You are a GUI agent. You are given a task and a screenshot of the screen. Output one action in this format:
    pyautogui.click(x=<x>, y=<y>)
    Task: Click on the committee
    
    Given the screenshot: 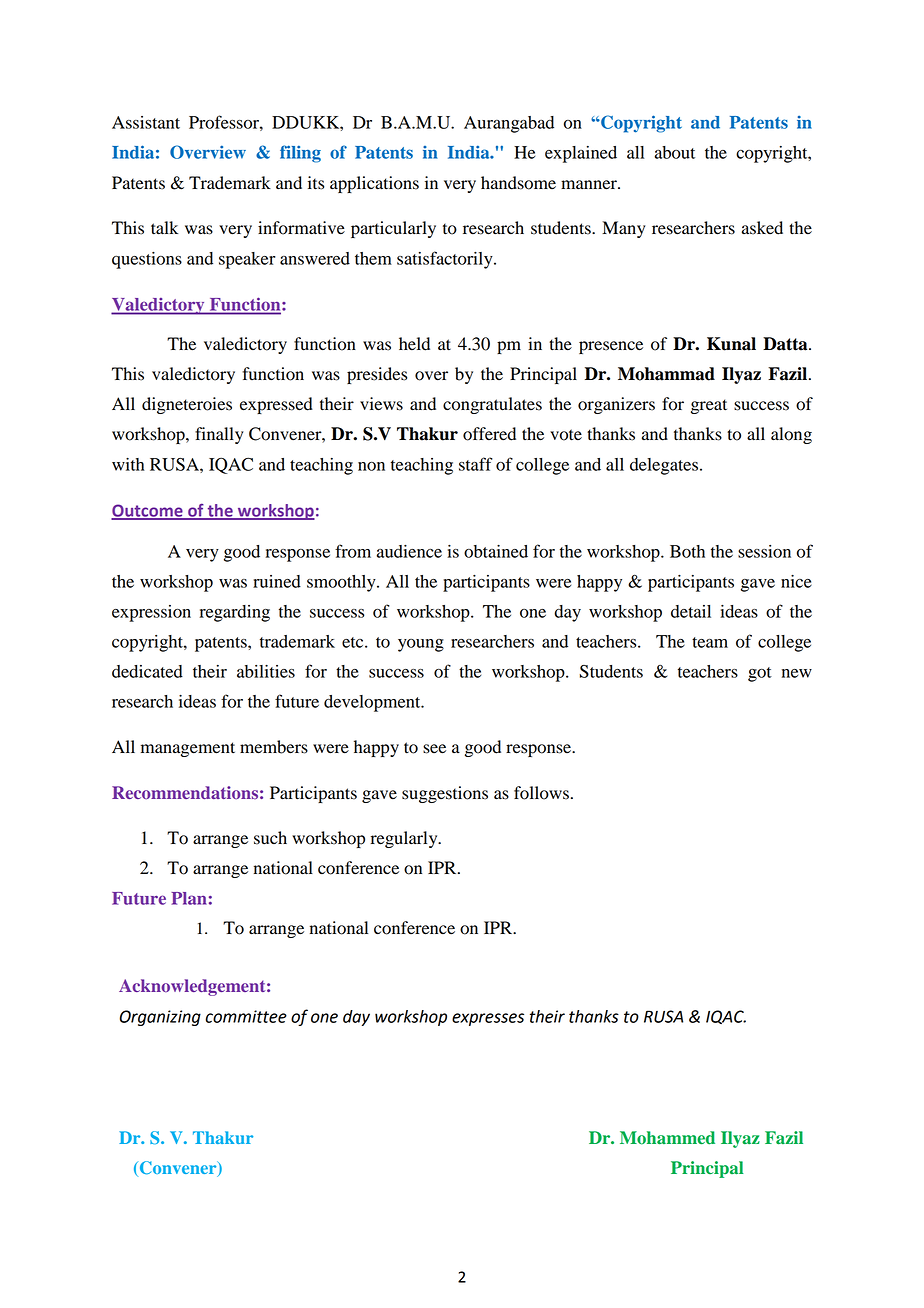 What is the action you would take?
    pyautogui.click(x=246, y=1016)
